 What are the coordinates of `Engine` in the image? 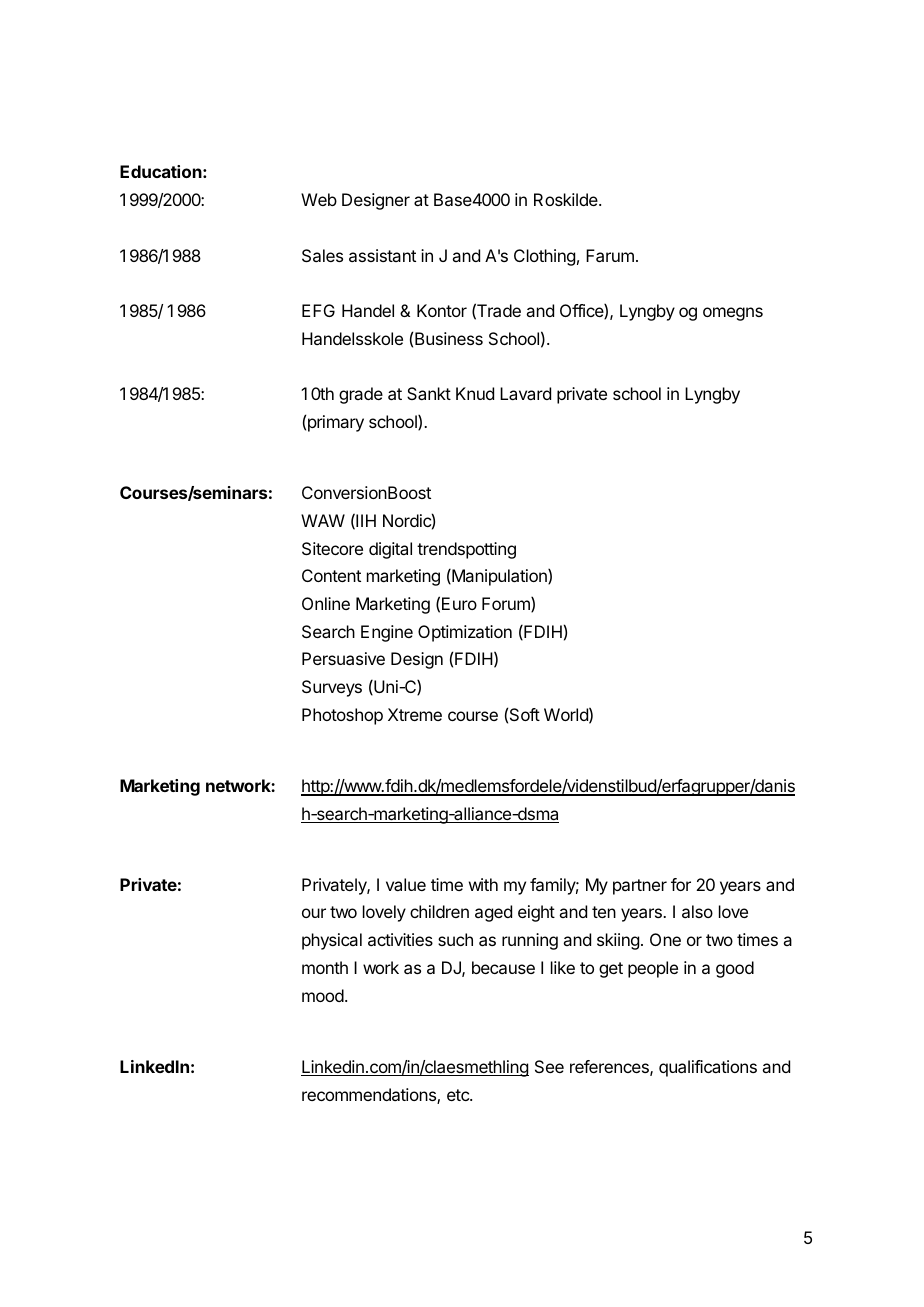 It's located at (387, 633).
